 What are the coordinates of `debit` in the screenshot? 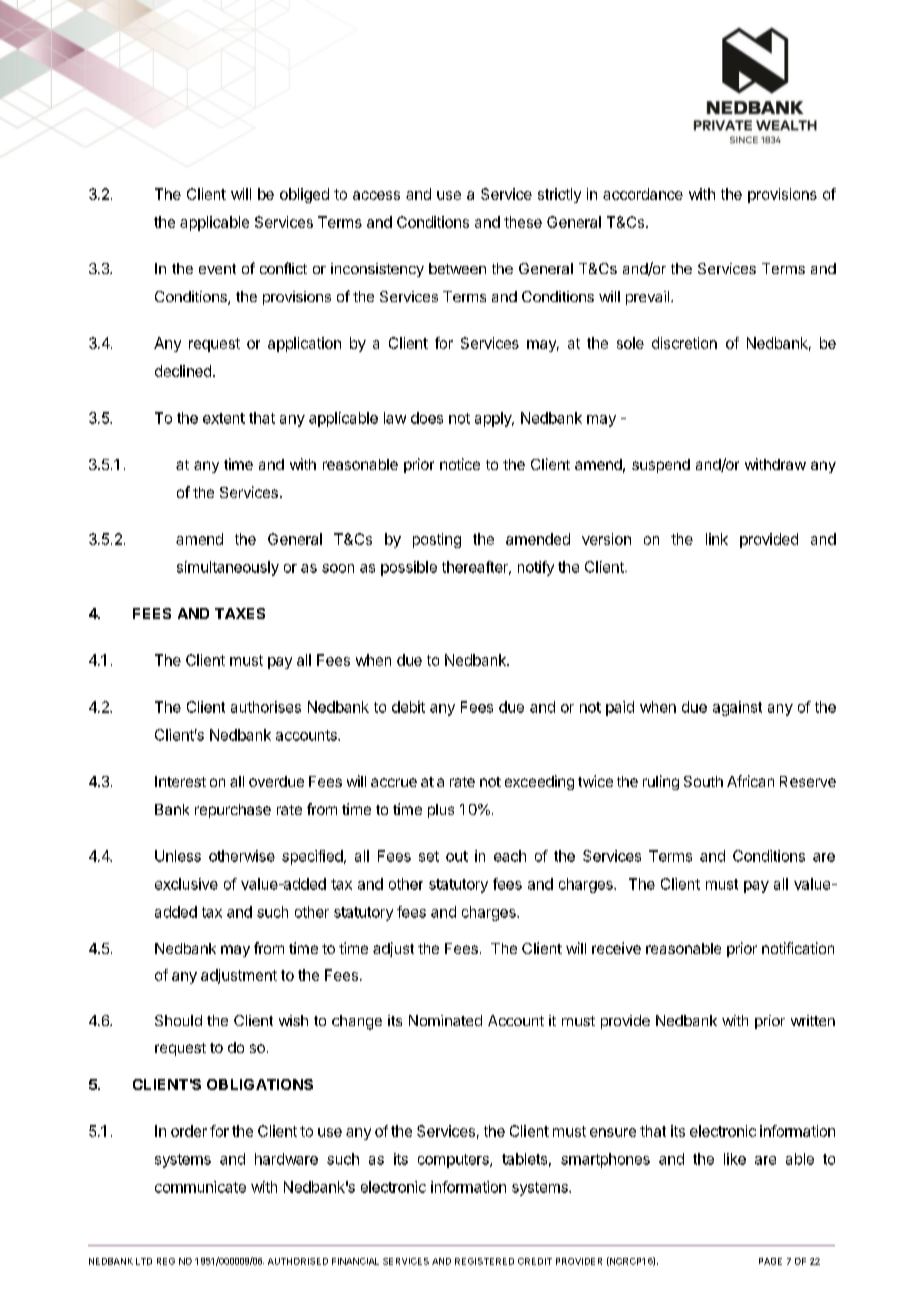 It's located at (408, 707).
